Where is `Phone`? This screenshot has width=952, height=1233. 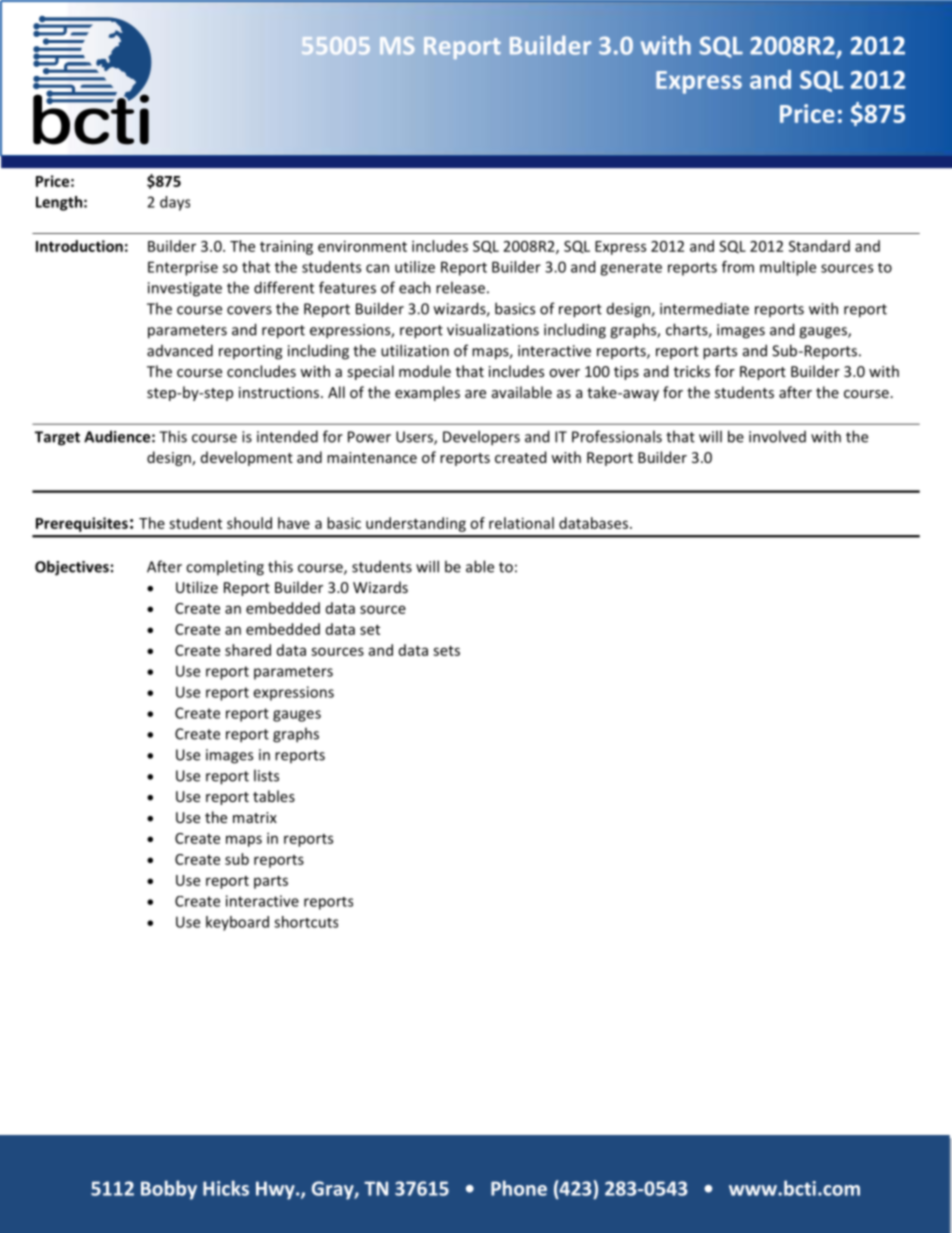
Phone is located at coordinates (519, 1188).
